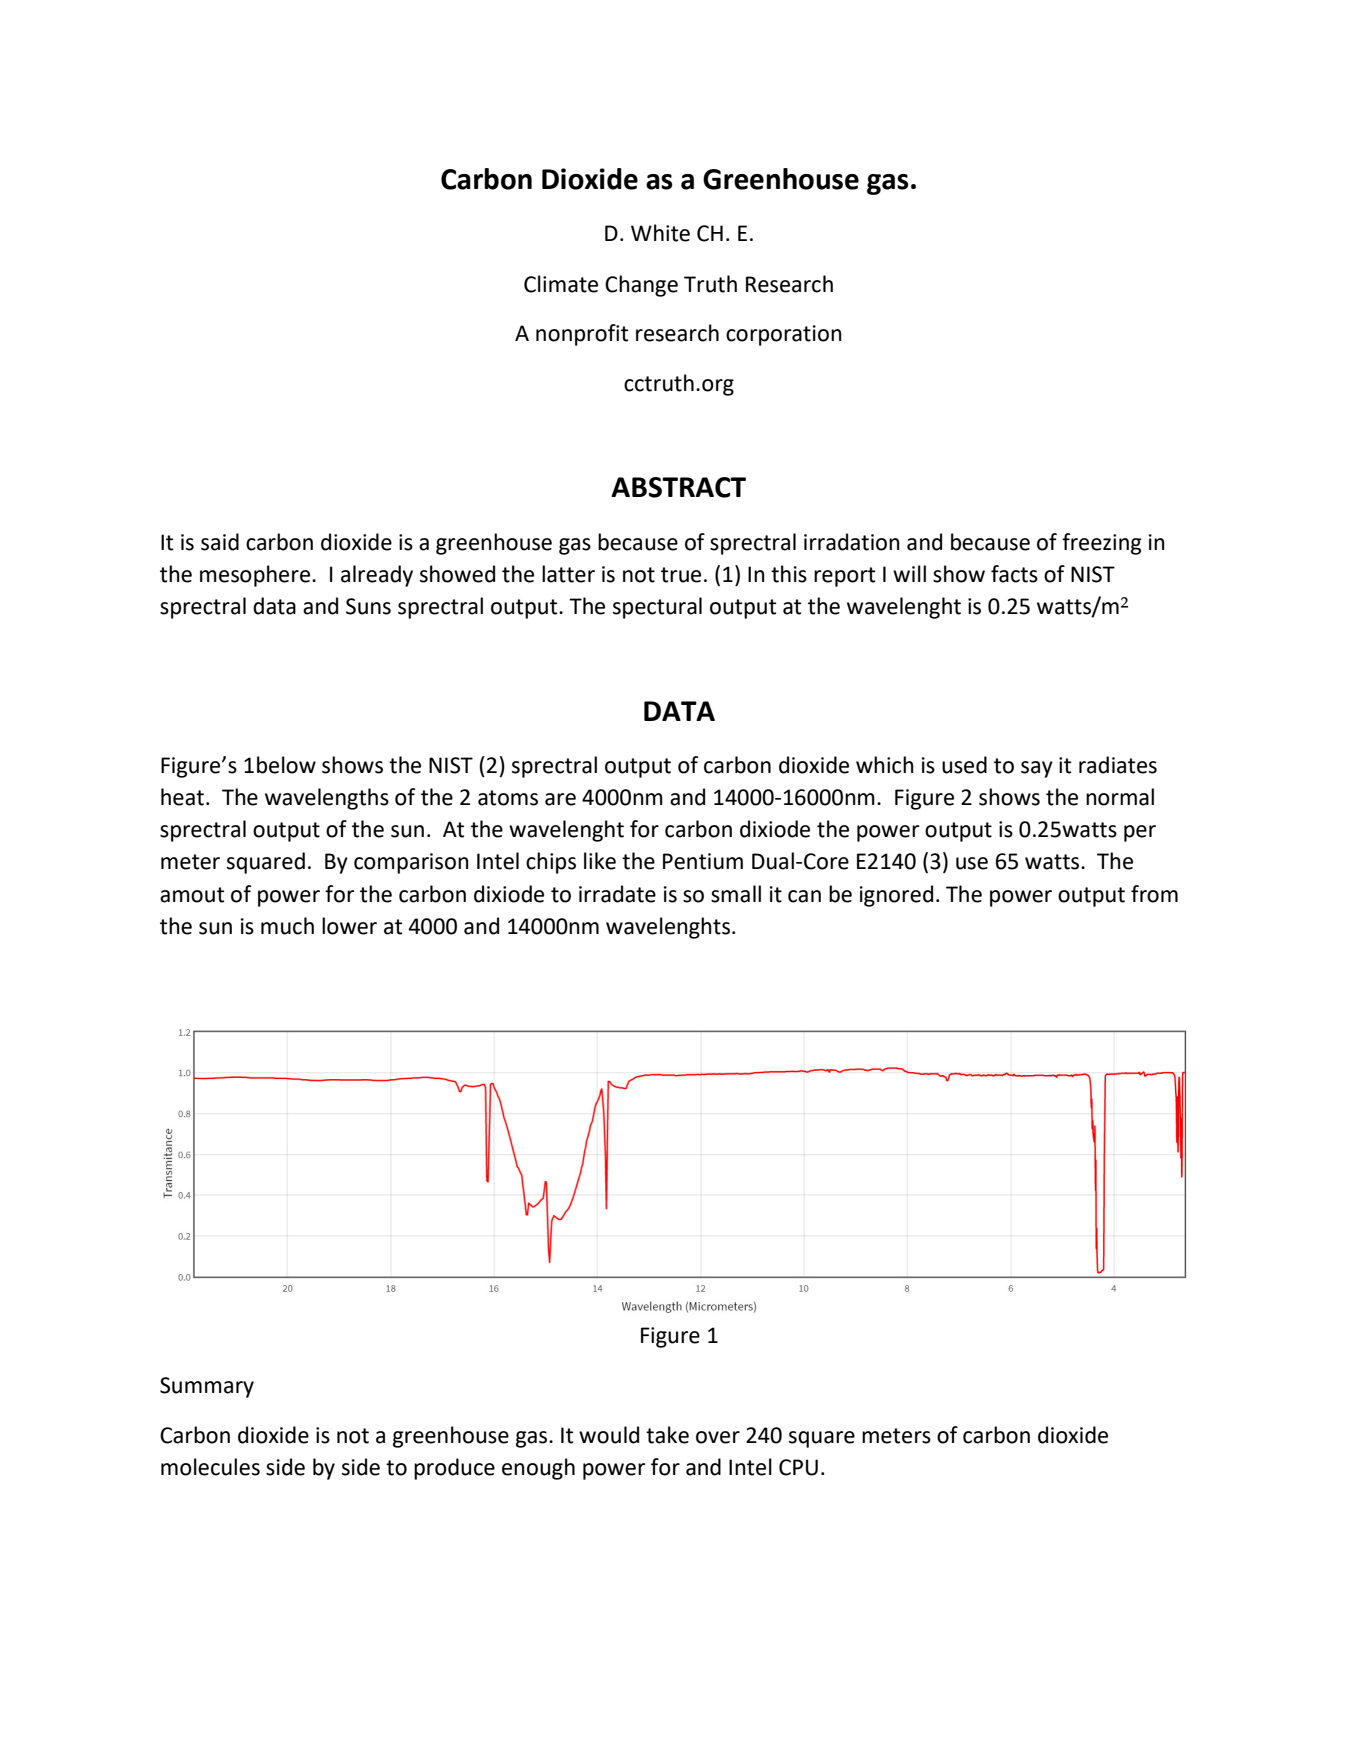  Describe the element at coordinates (1154, 894) in the screenshot. I see `from` at that location.
